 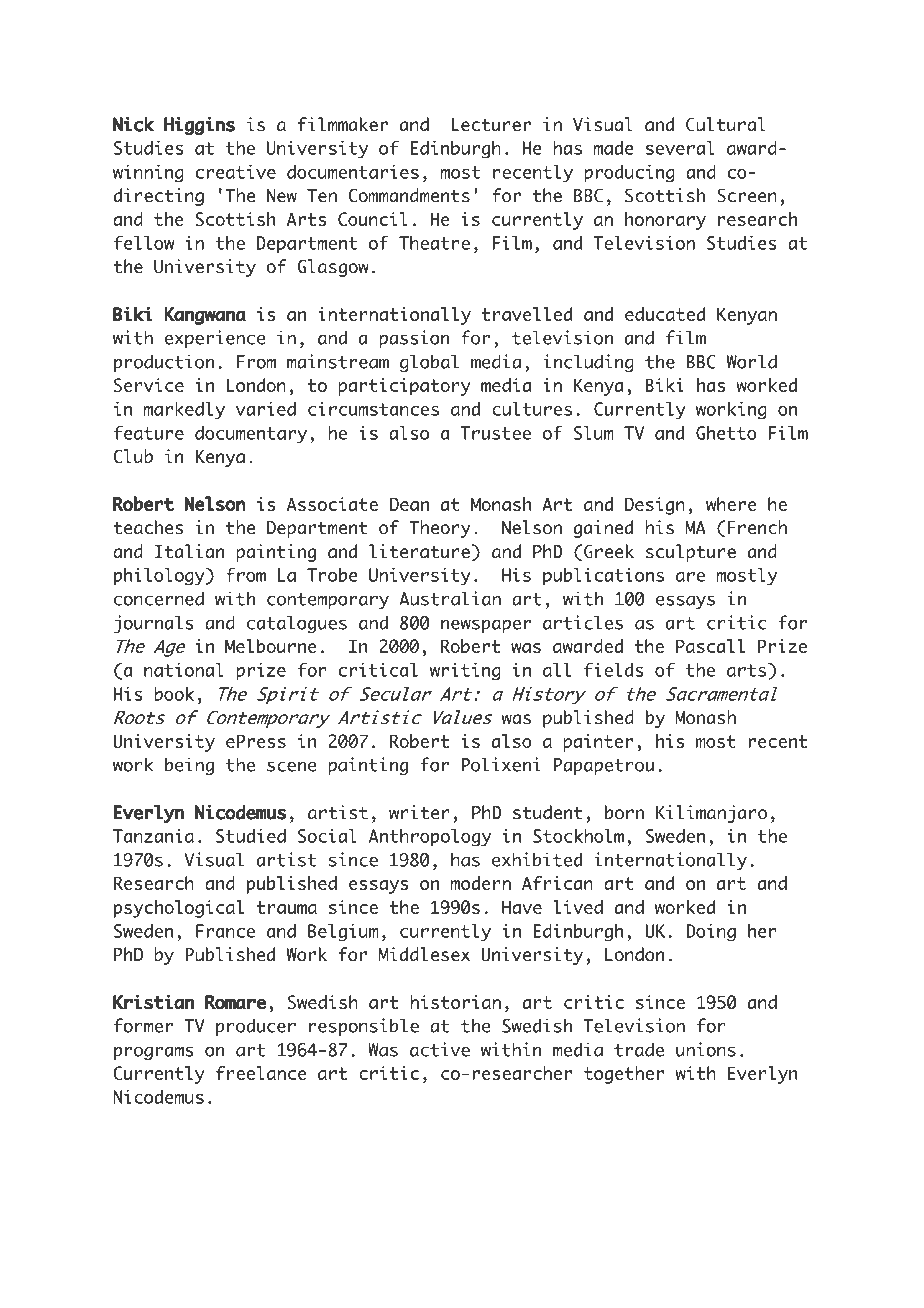 What do you see at coordinates (199, 126) in the document?
I see `Higgins` at bounding box center [199, 126].
